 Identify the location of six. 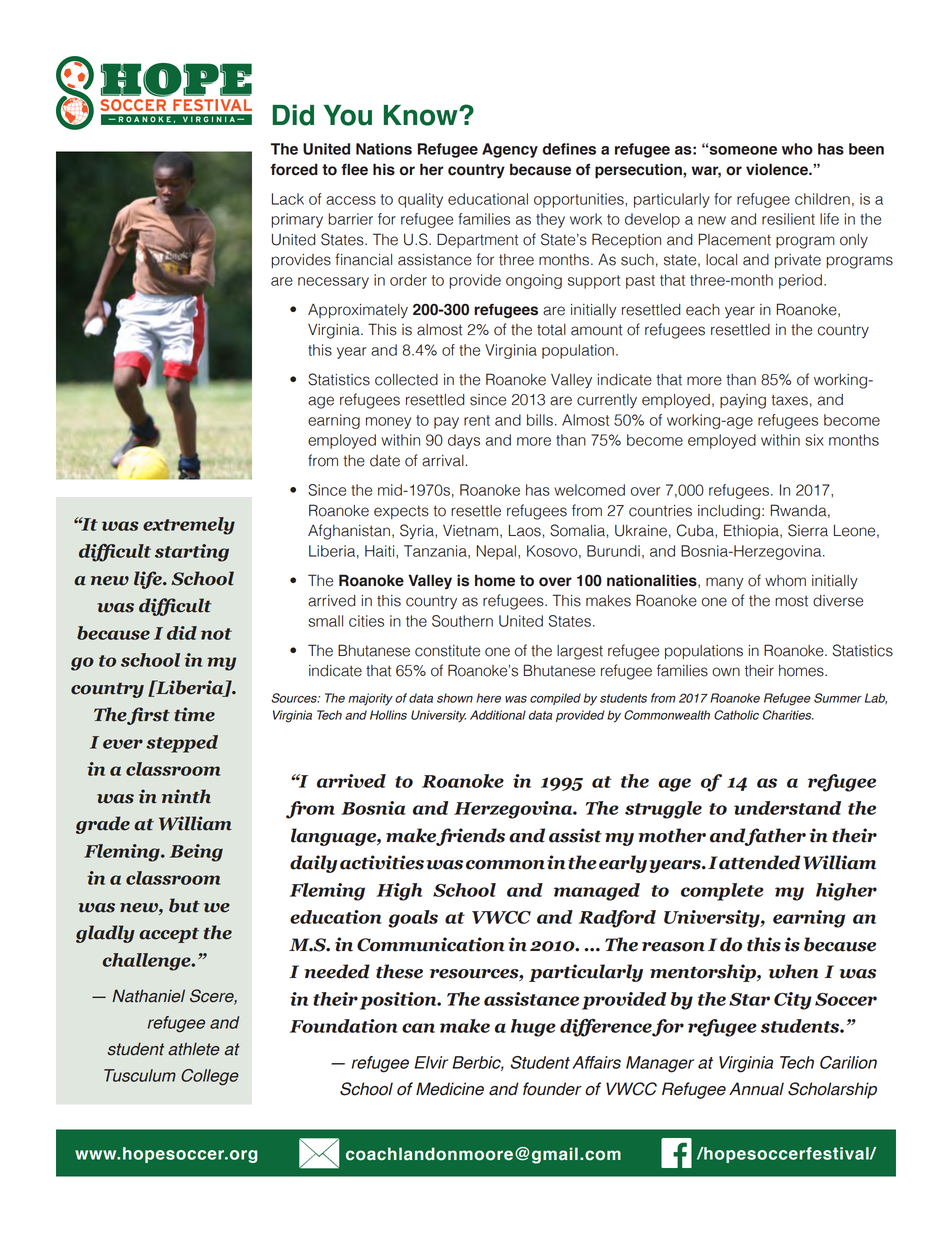
(814, 440).
